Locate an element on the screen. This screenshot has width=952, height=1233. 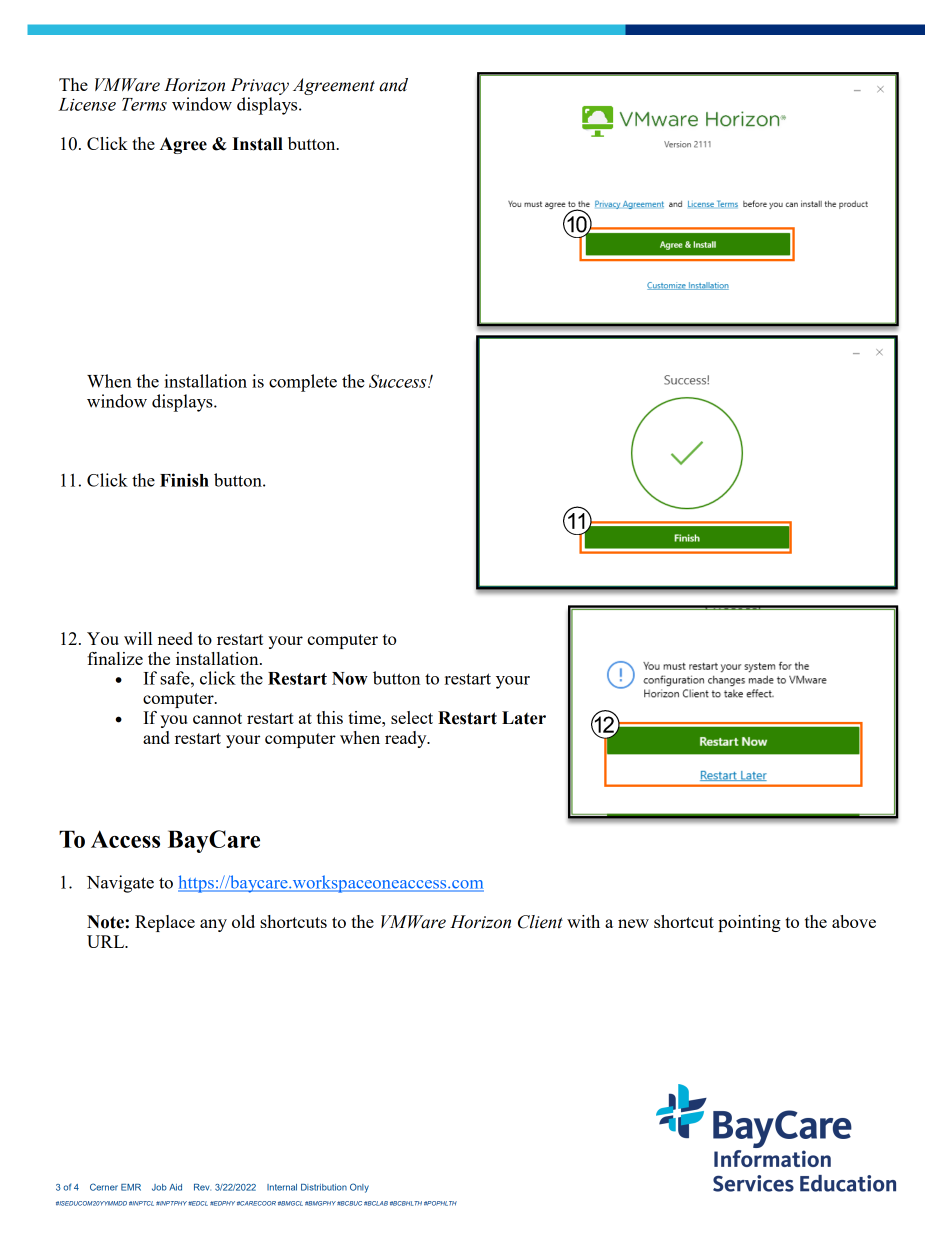
Aid is located at coordinates (175, 1187).
